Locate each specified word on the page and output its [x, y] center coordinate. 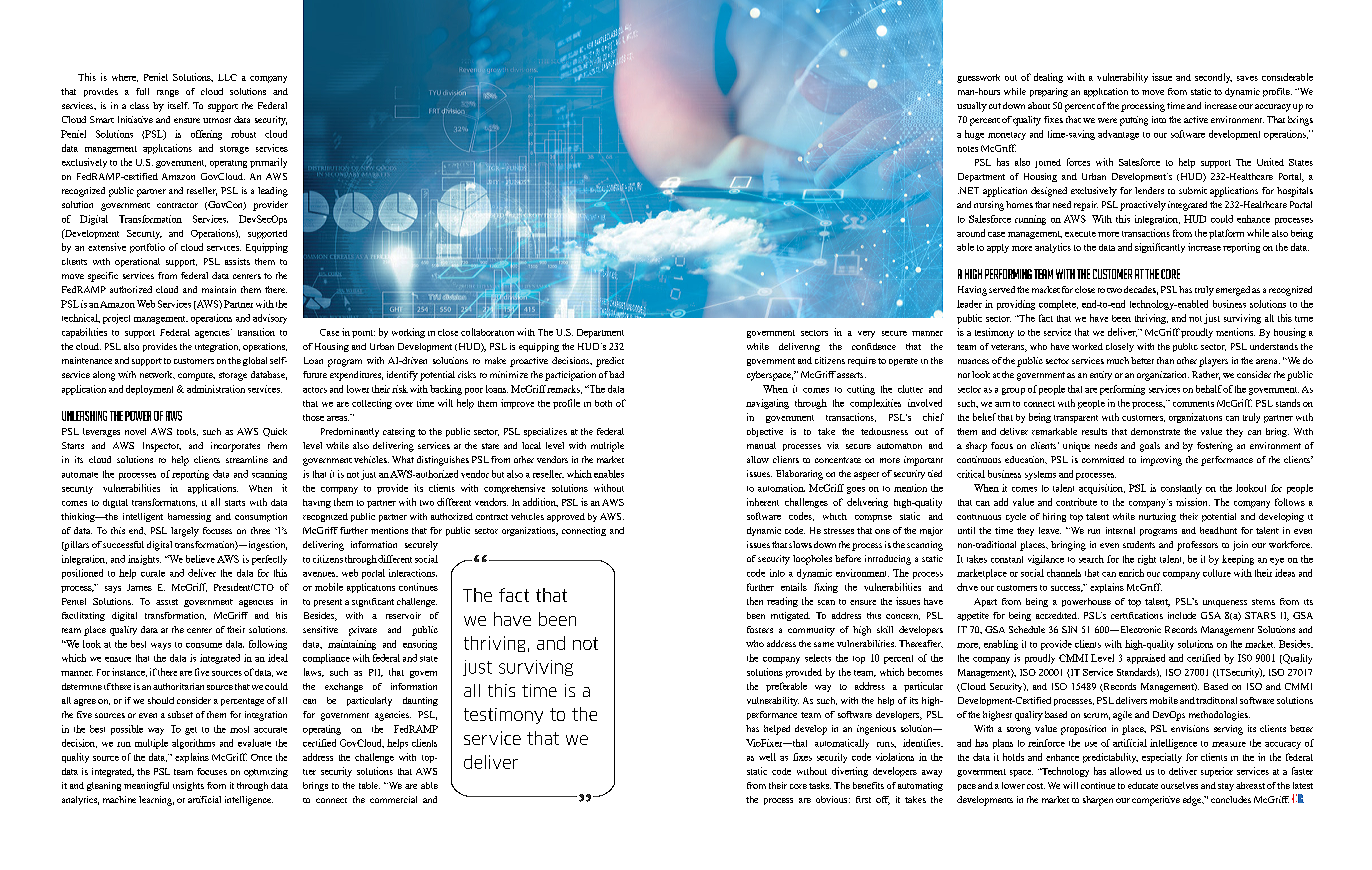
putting [1134, 121]
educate [1143, 785]
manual [761, 445]
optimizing [266, 772]
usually [972, 107]
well [767, 757]
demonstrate [1155, 431]
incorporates [235, 447]
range [168, 93]
